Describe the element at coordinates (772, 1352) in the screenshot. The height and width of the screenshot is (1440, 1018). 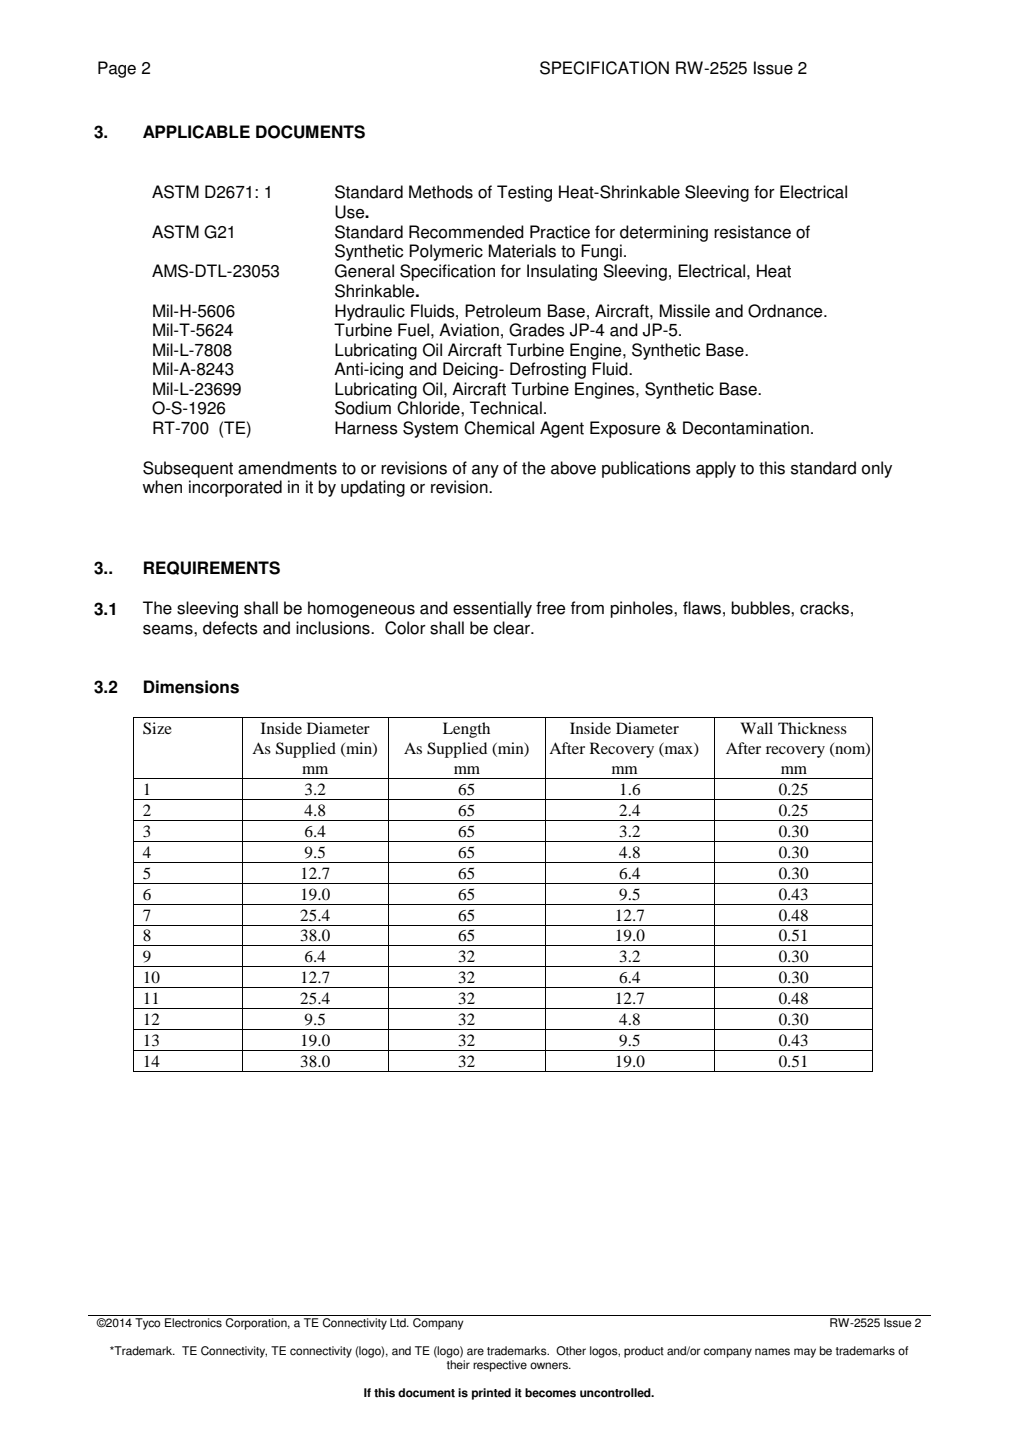
I see `names` at that location.
